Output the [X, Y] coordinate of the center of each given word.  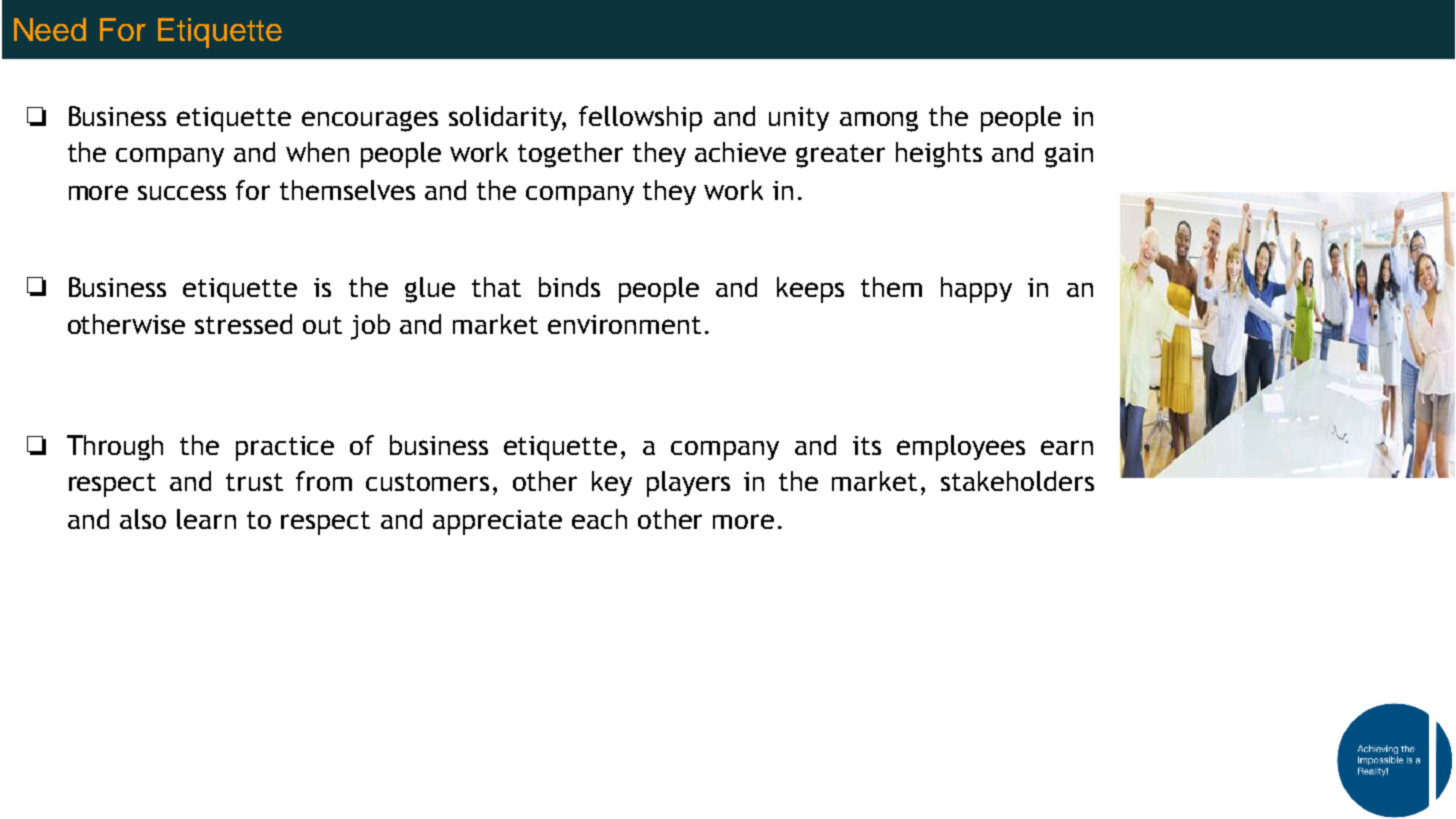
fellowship [640, 119]
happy [976, 290]
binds [569, 287]
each [599, 519]
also [143, 519]
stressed [243, 324]
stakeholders [1017, 481]
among [879, 121]
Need [50, 29]
